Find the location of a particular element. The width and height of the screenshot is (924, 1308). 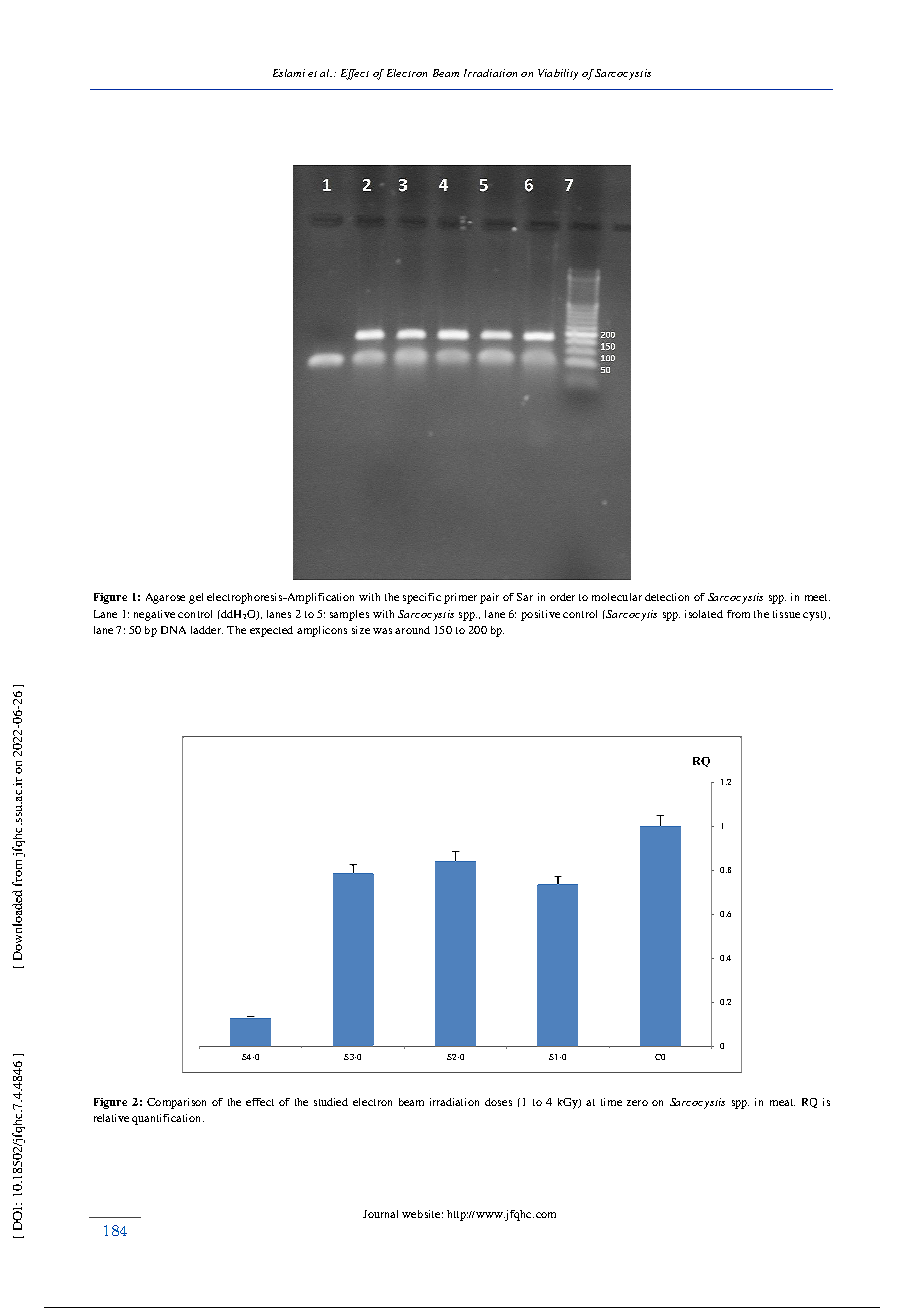

tissue is located at coordinates (786, 614).
